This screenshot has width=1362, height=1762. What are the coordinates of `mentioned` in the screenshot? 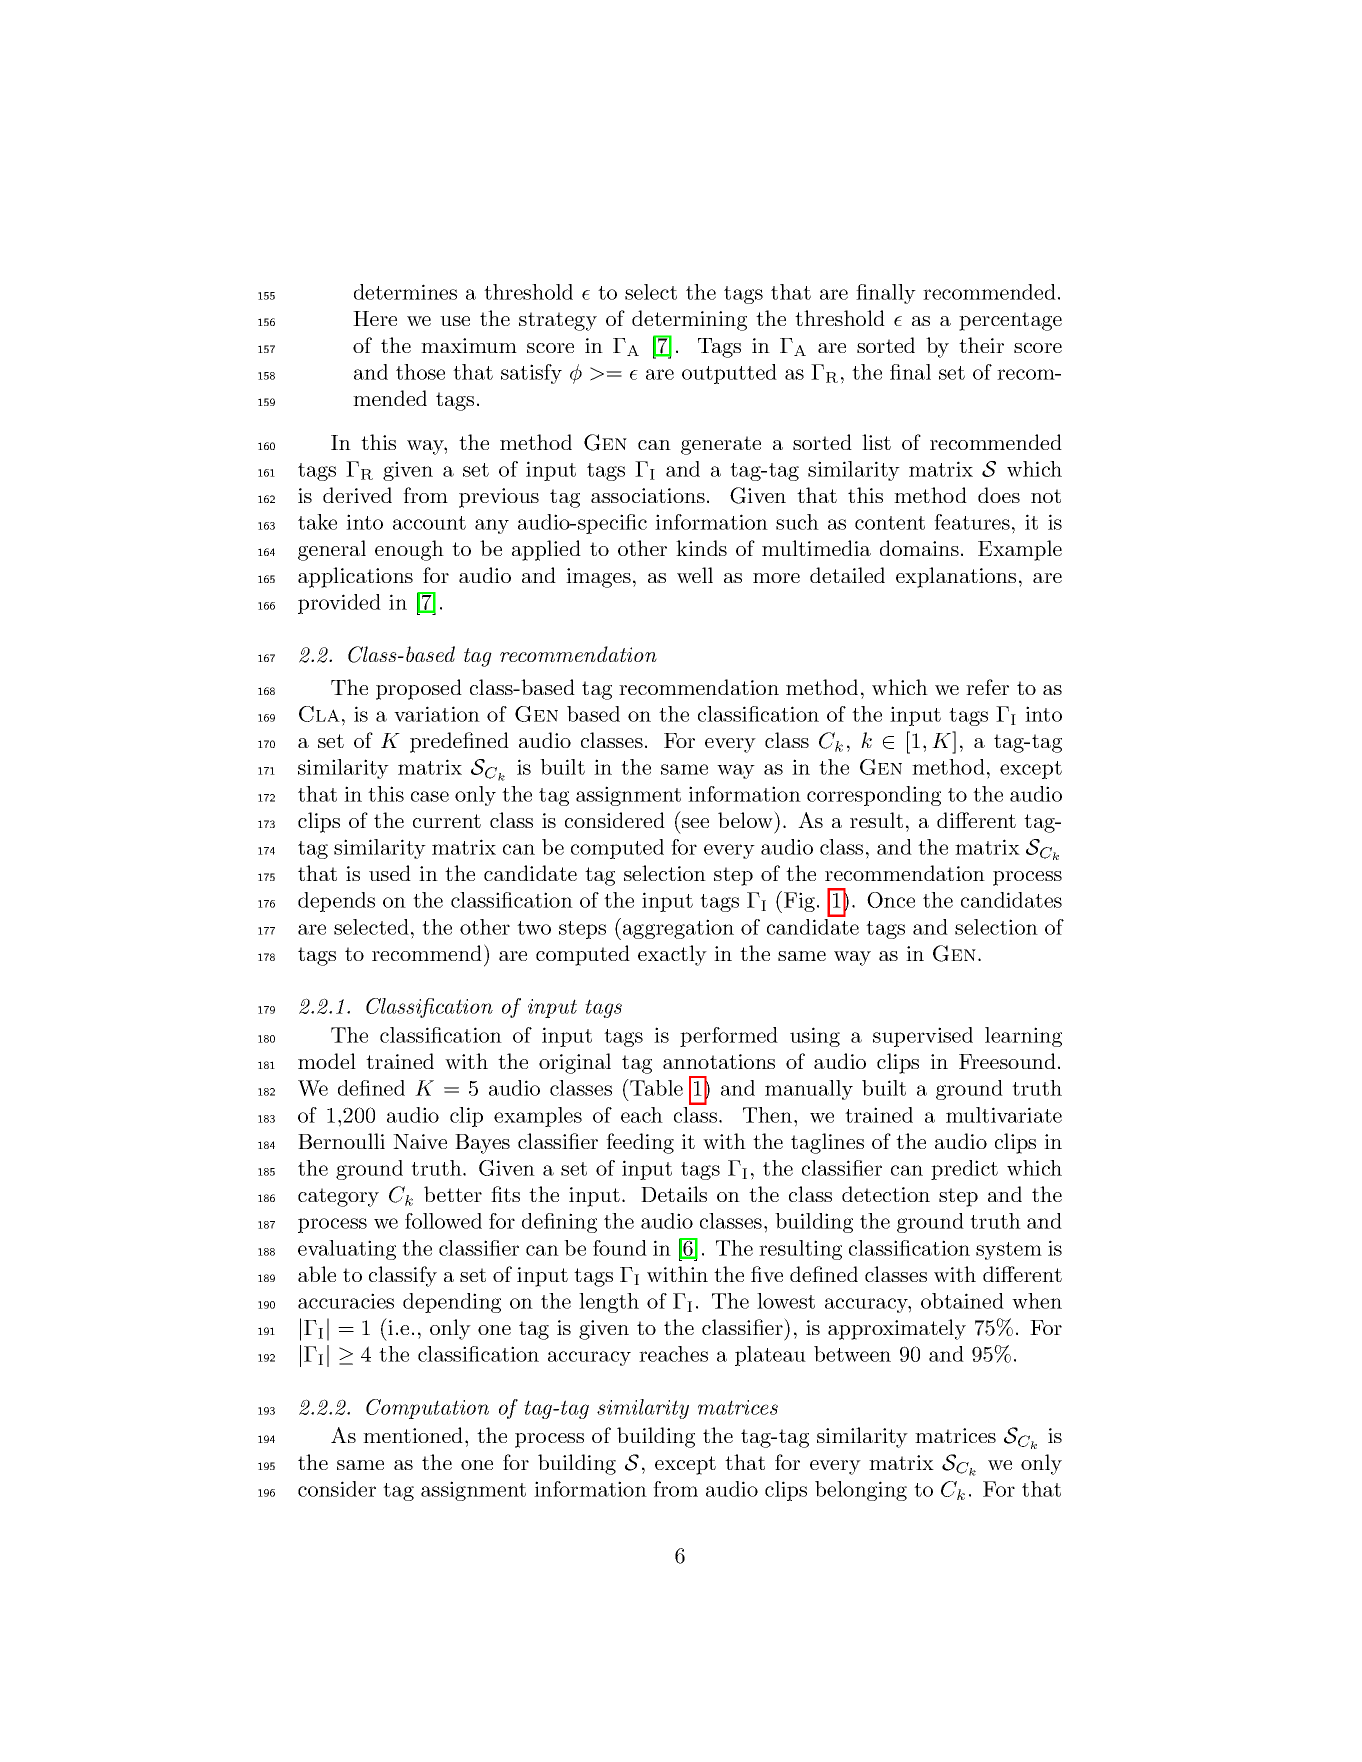 It's located at (414, 1435).
